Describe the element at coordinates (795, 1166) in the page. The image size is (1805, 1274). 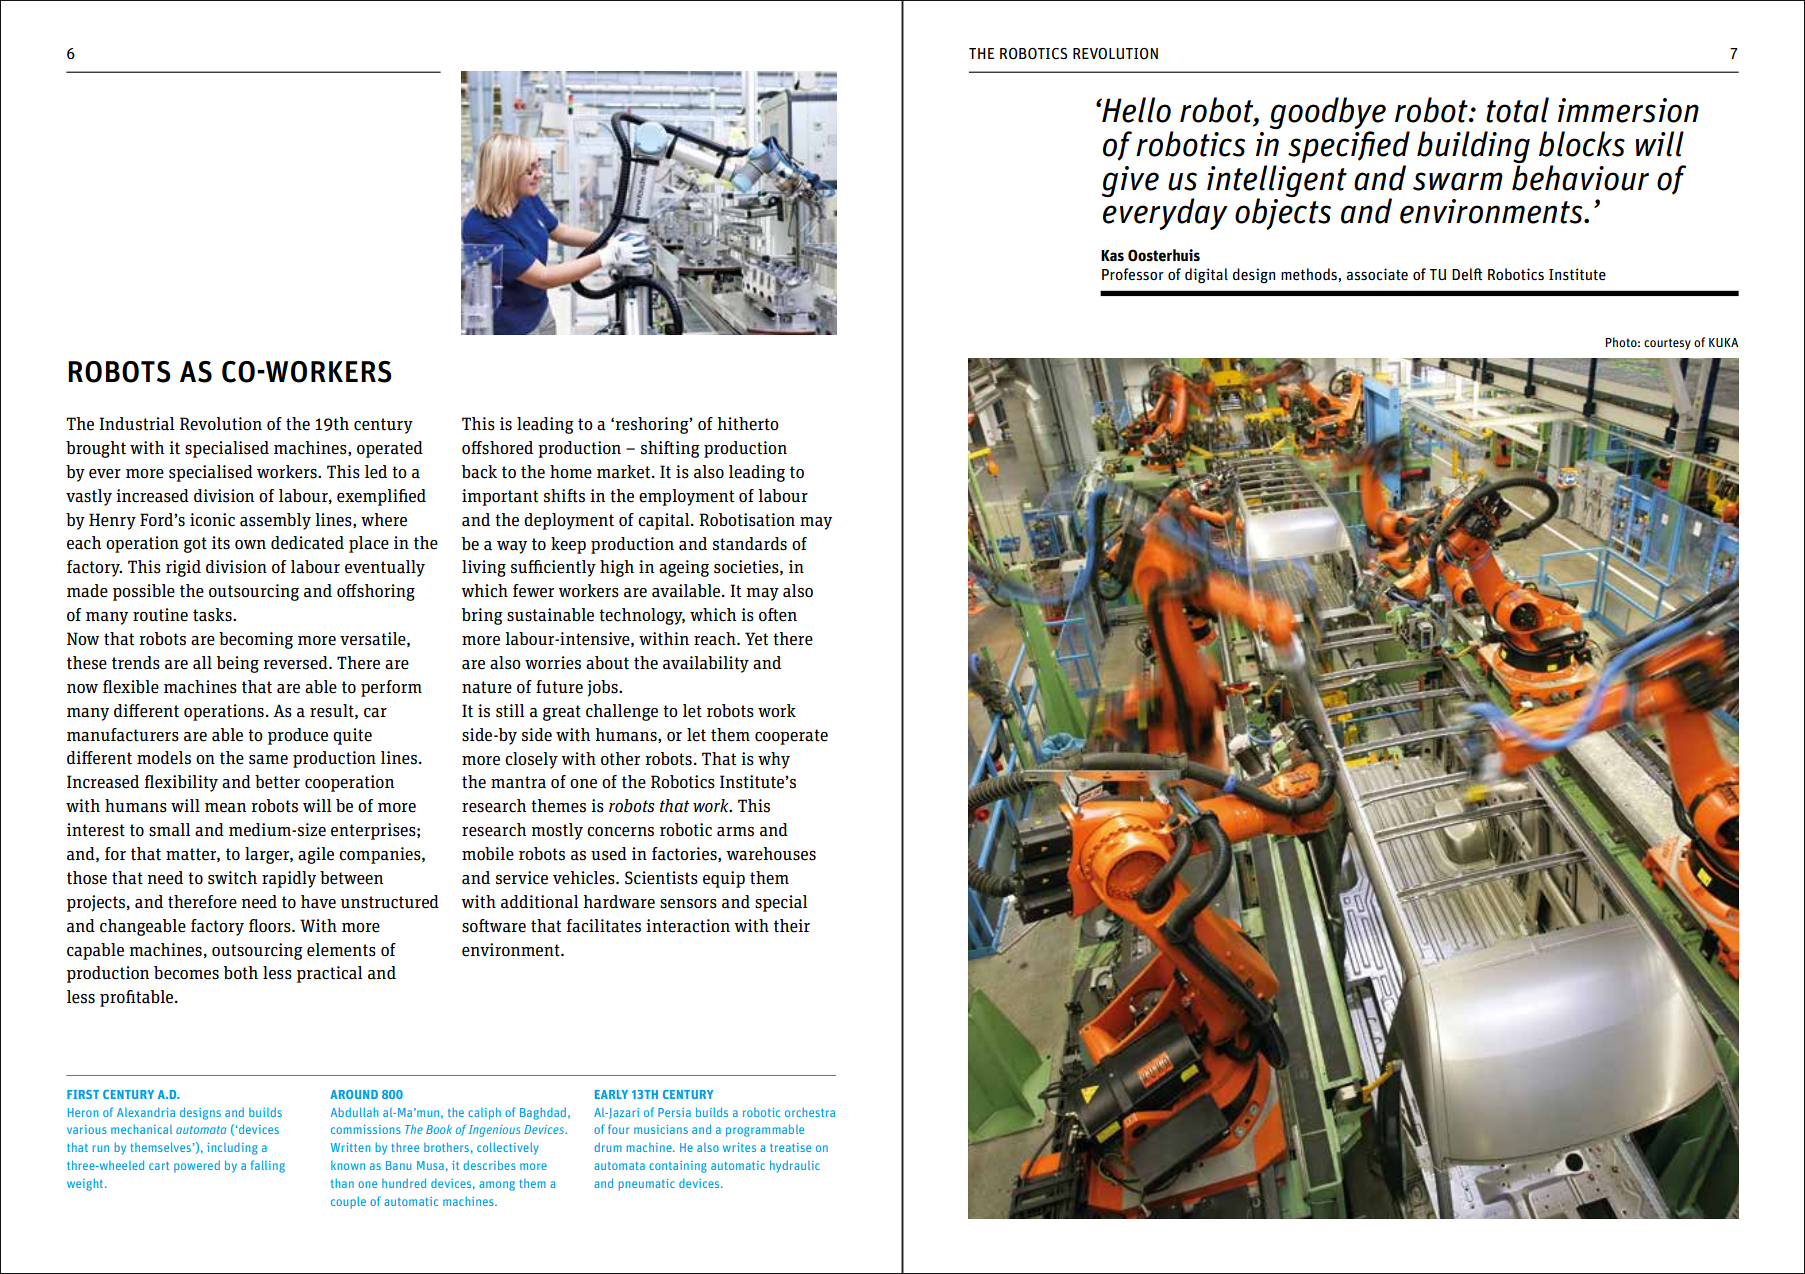
I see `hydraulic` at that location.
